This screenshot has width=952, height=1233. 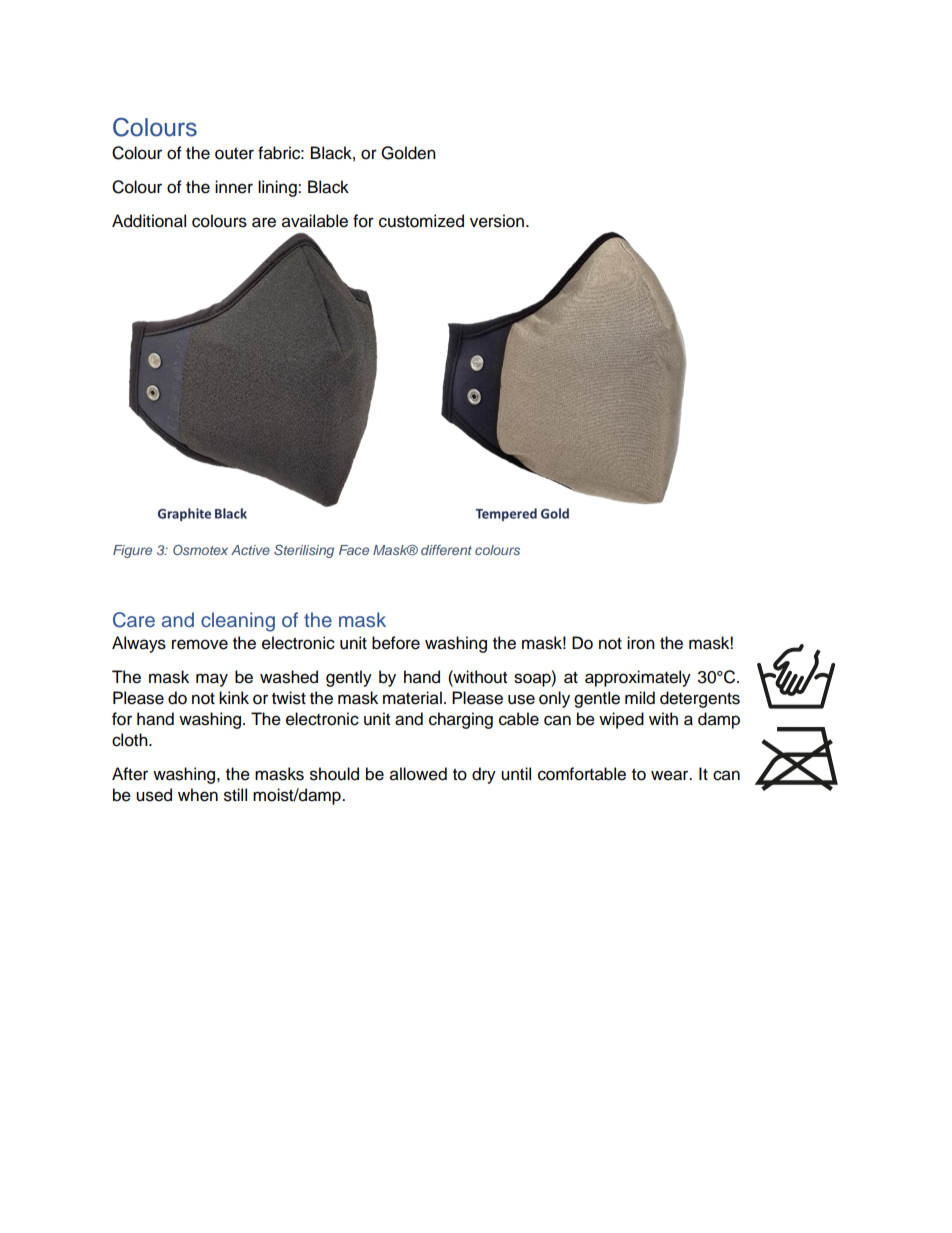 I want to click on inner, so click(x=234, y=187).
